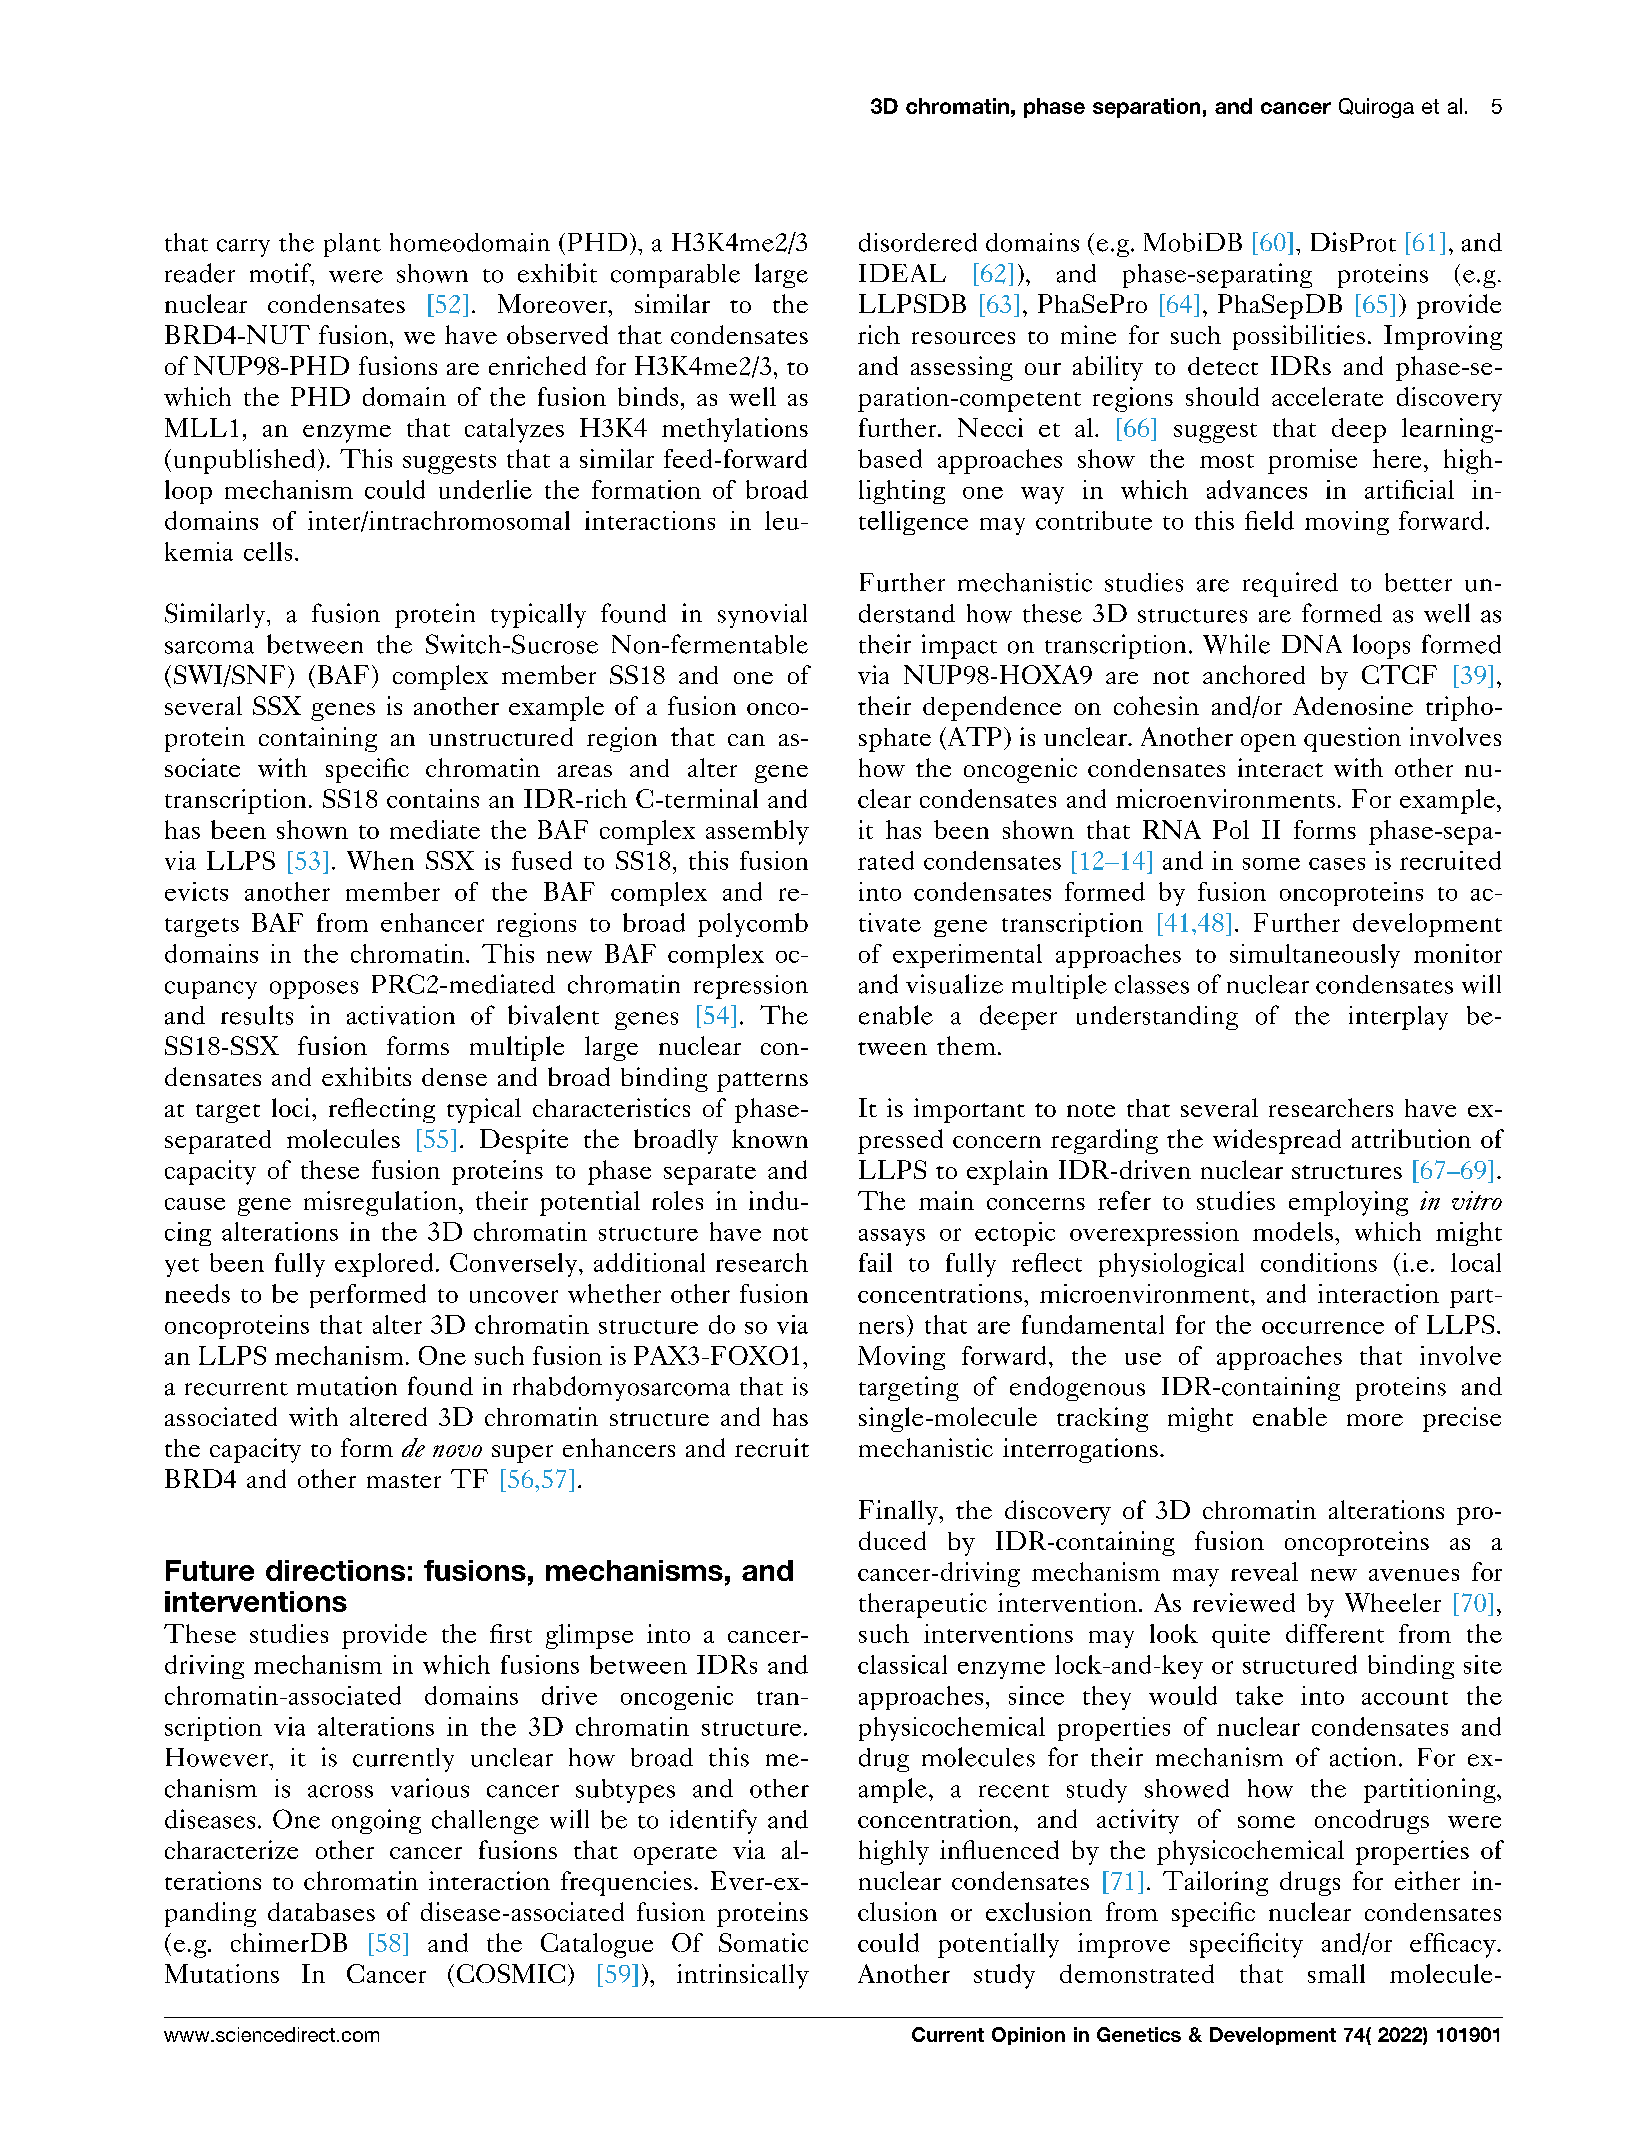 Image resolution: width=1646 pixels, height=2134 pixels. Describe the element at coordinates (918, 242) in the image. I see `disordered` at that location.
